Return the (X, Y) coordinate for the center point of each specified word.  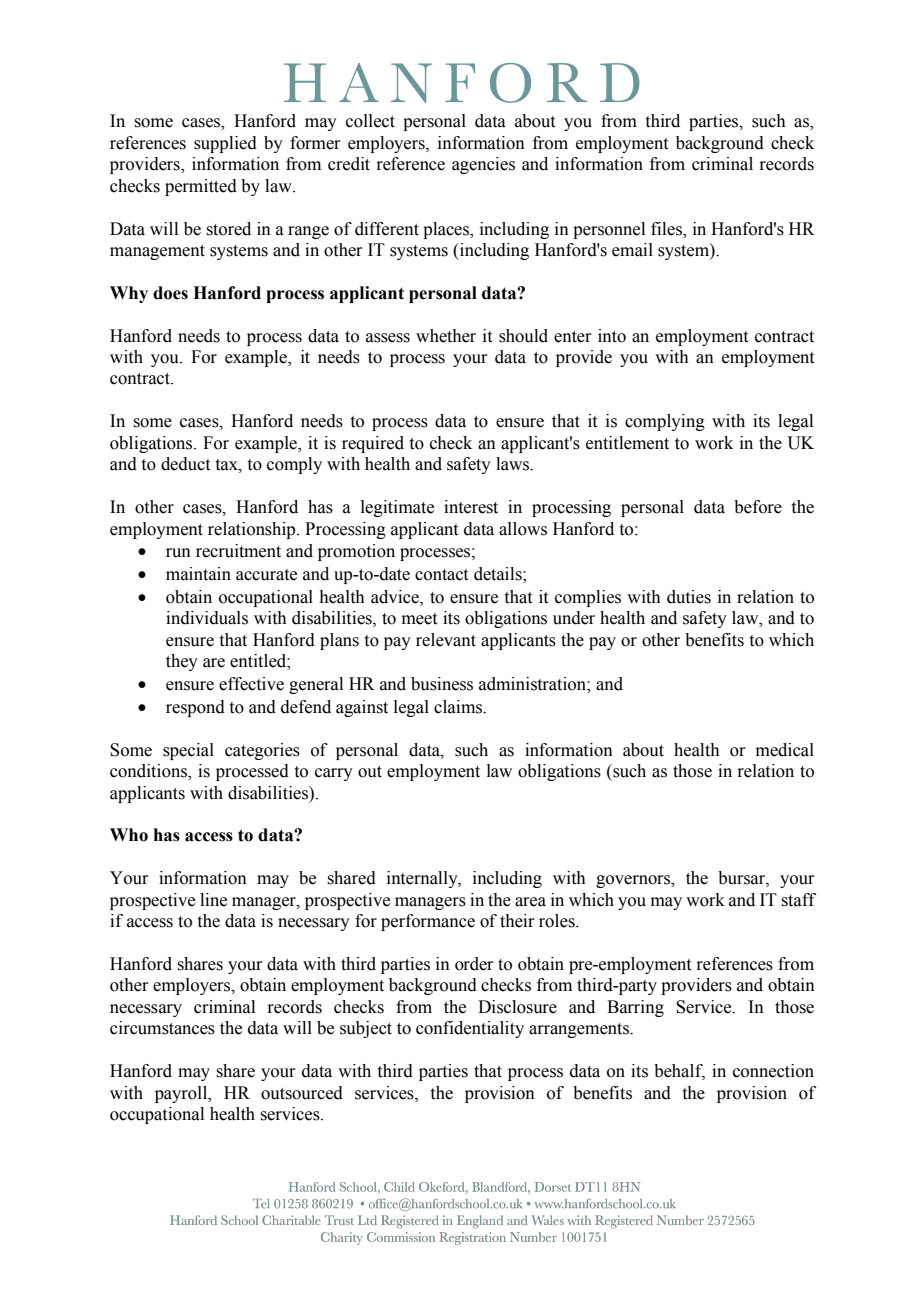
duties (689, 597)
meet (419, 619)
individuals (207, 618)
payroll (182, 1094)
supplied (225, 144)
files (667, 229)
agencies (483, 165)
